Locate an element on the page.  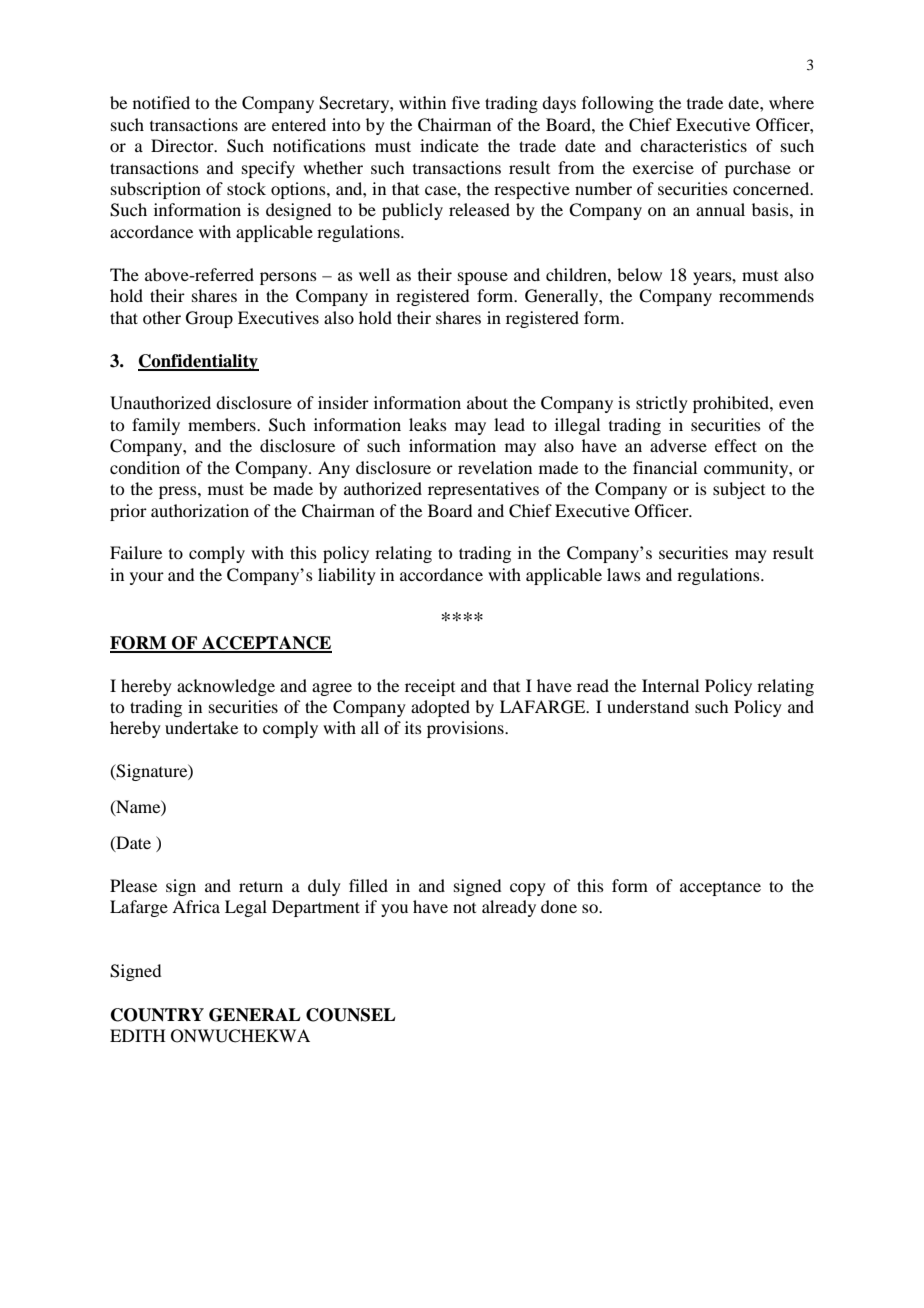
COUNTRY is located at coordinates (157, 1015).
